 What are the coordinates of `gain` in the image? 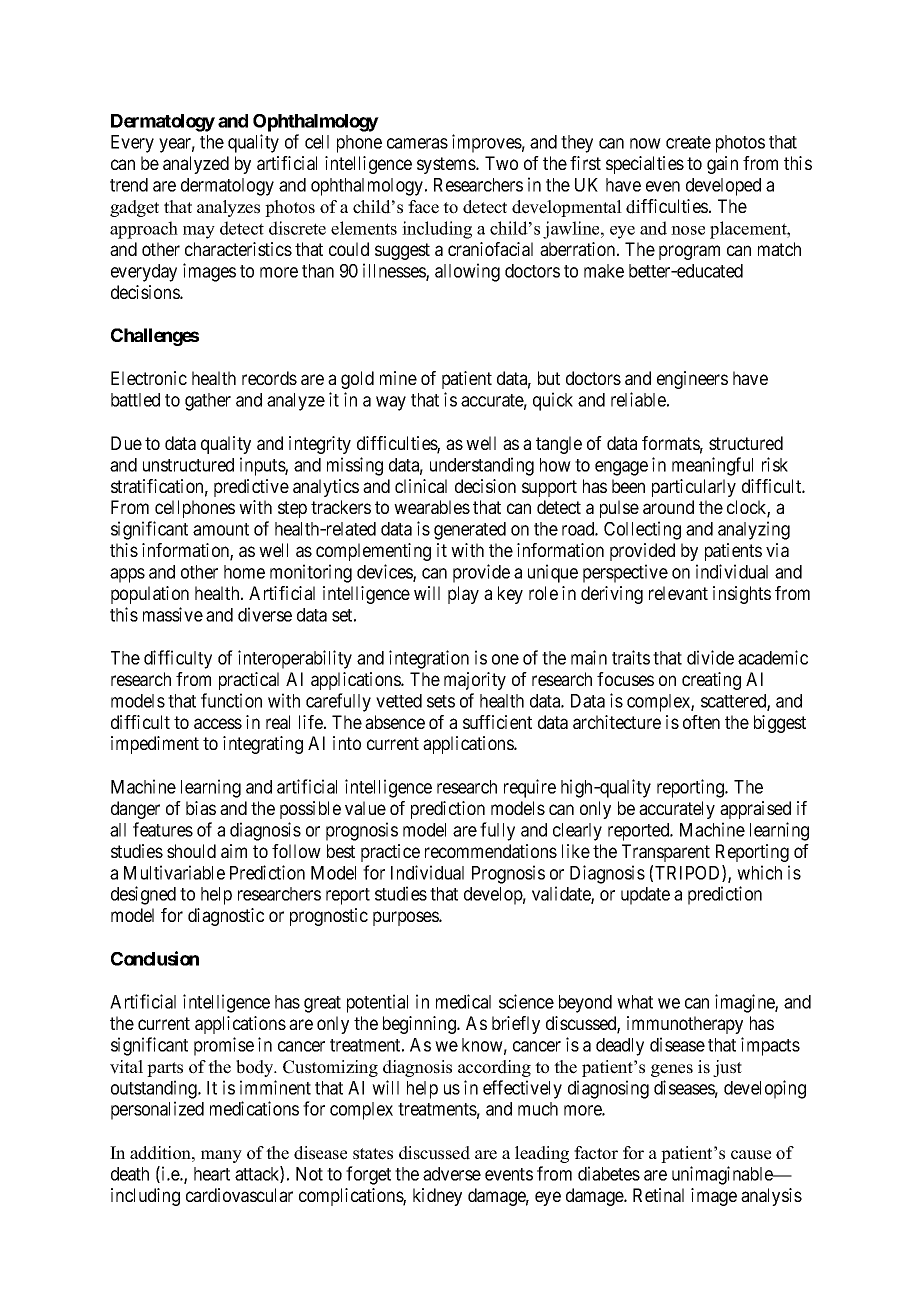 It's located at (722, 165).
